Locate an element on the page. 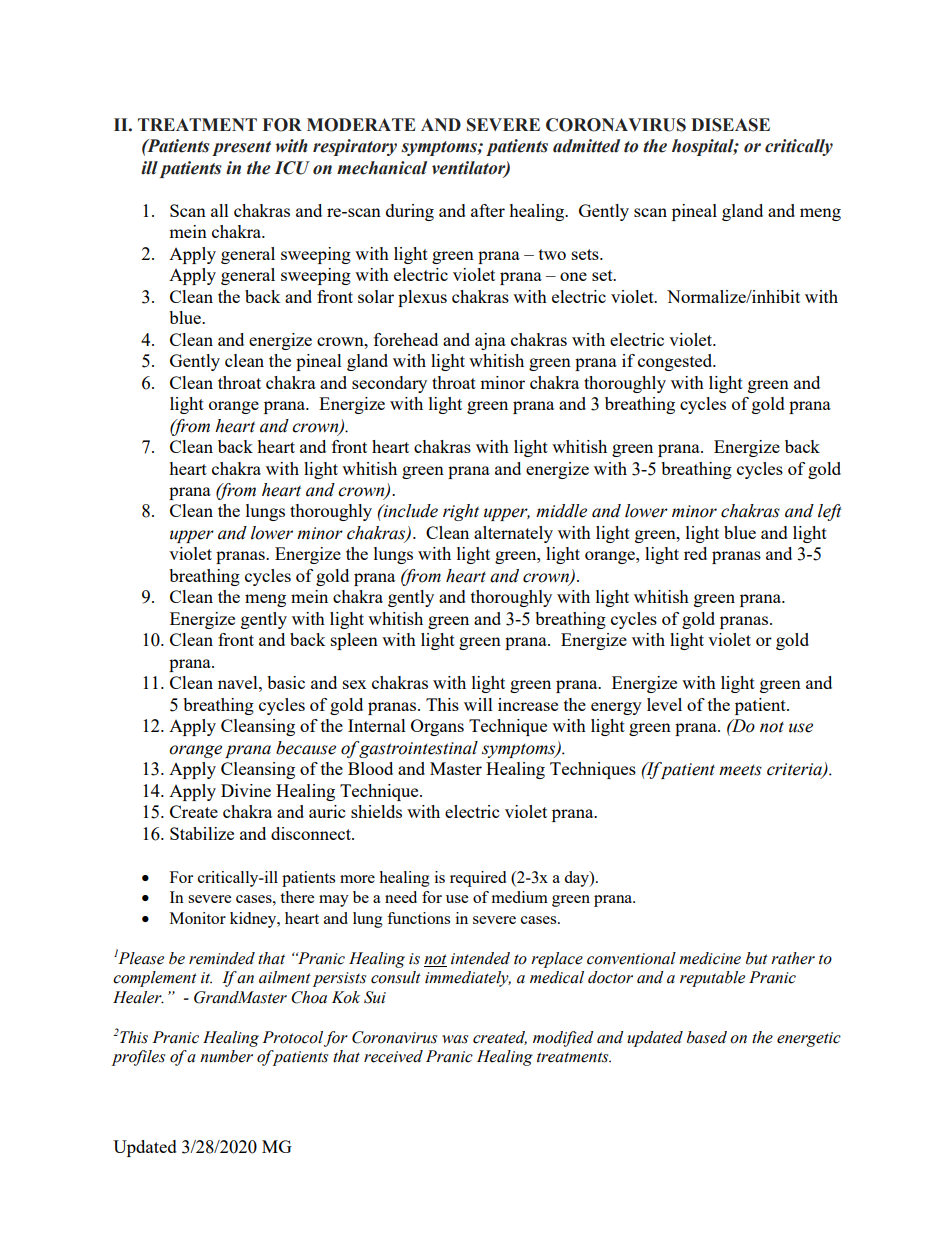 The width and height of the document is (952, 1233). based is located at coordinates (707, 1037).
